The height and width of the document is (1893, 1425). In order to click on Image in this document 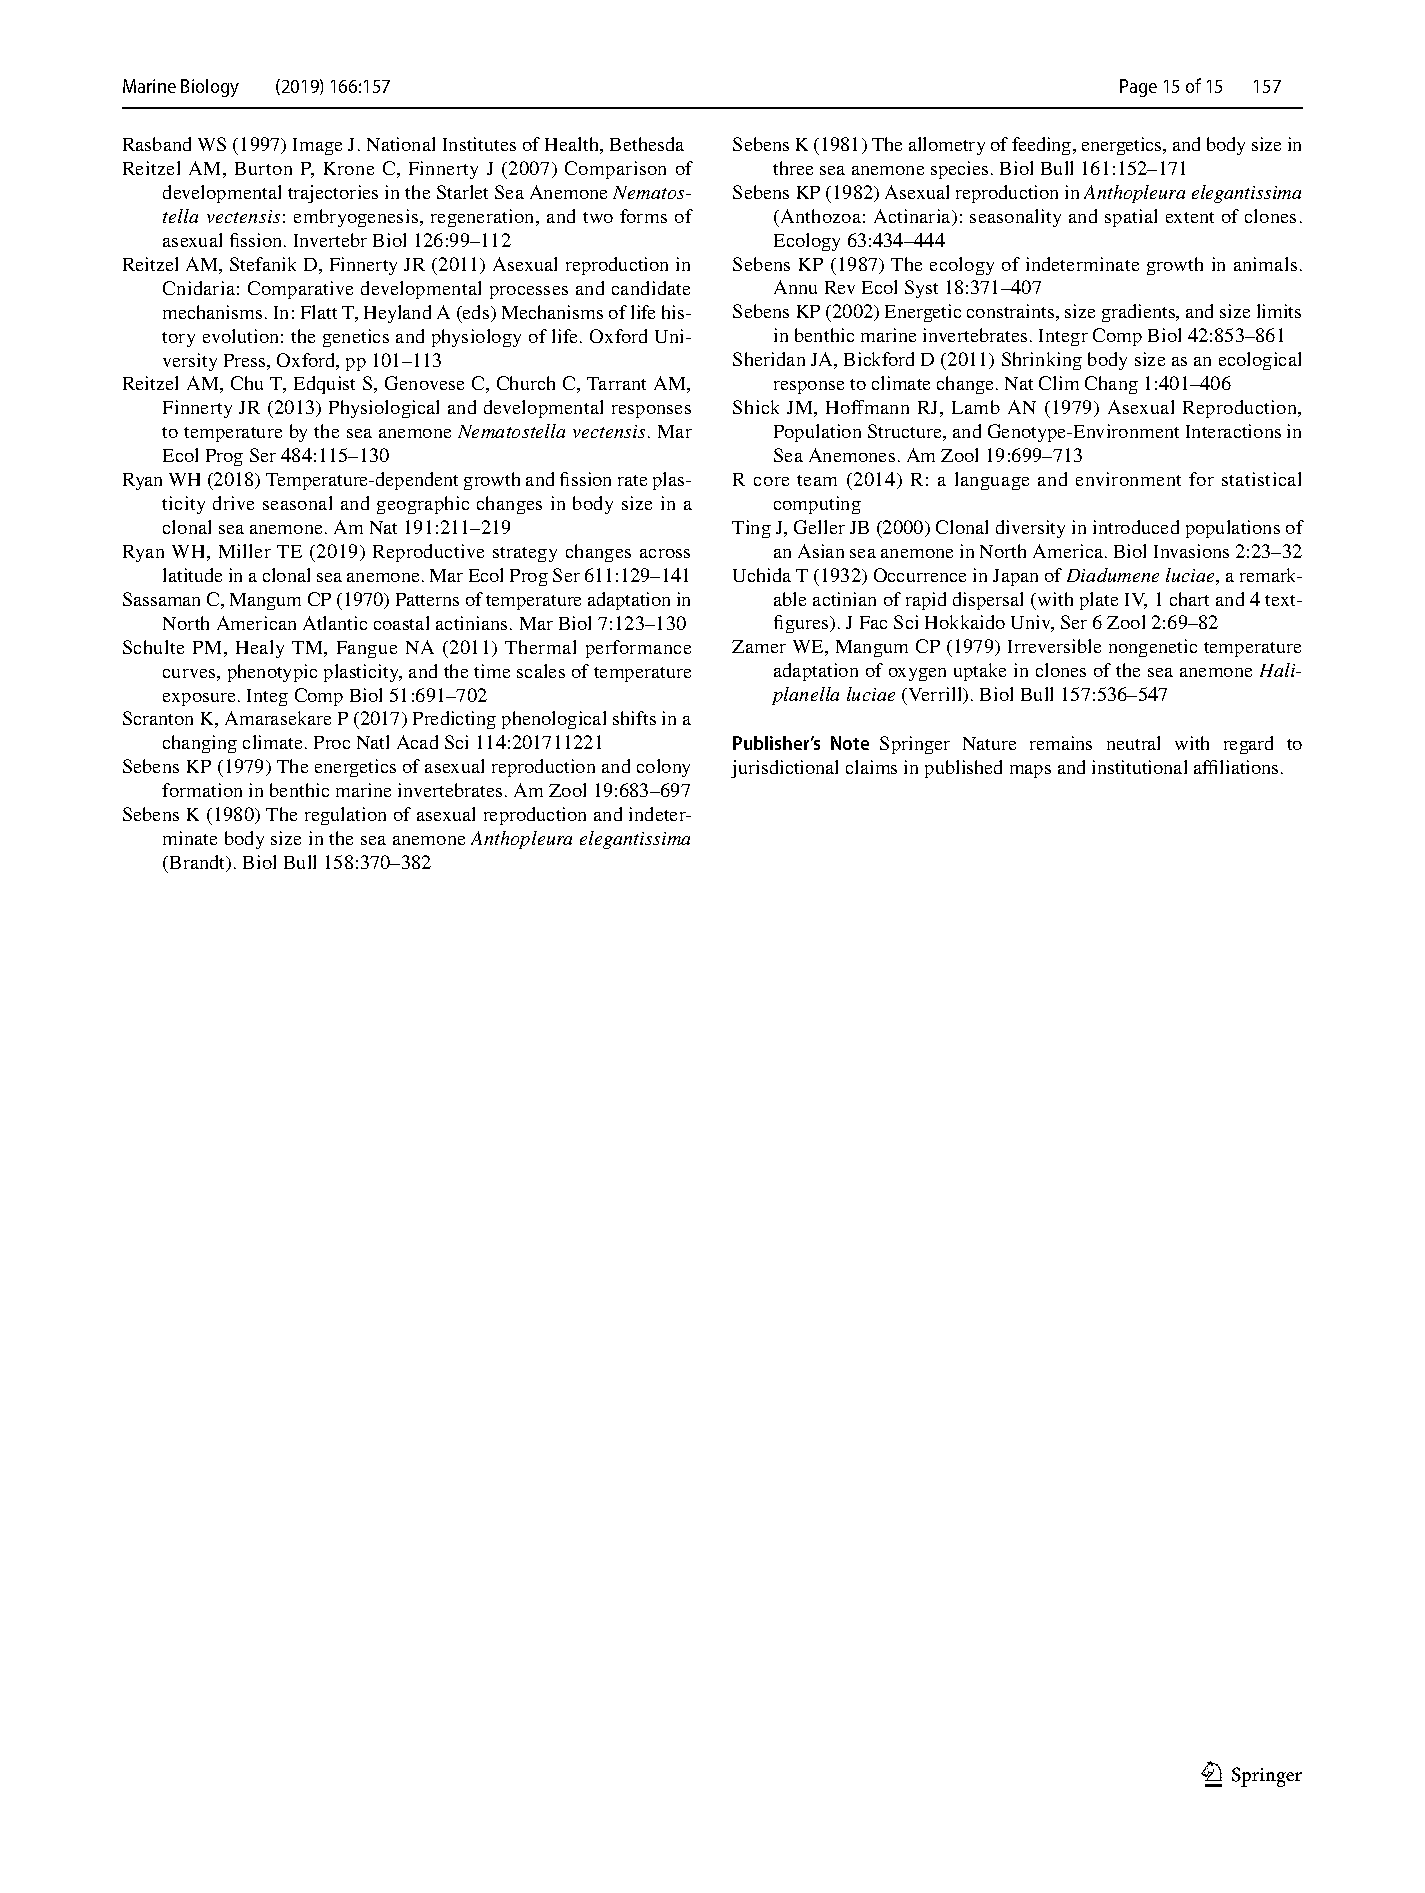, I will do `click(317, 146)`.
